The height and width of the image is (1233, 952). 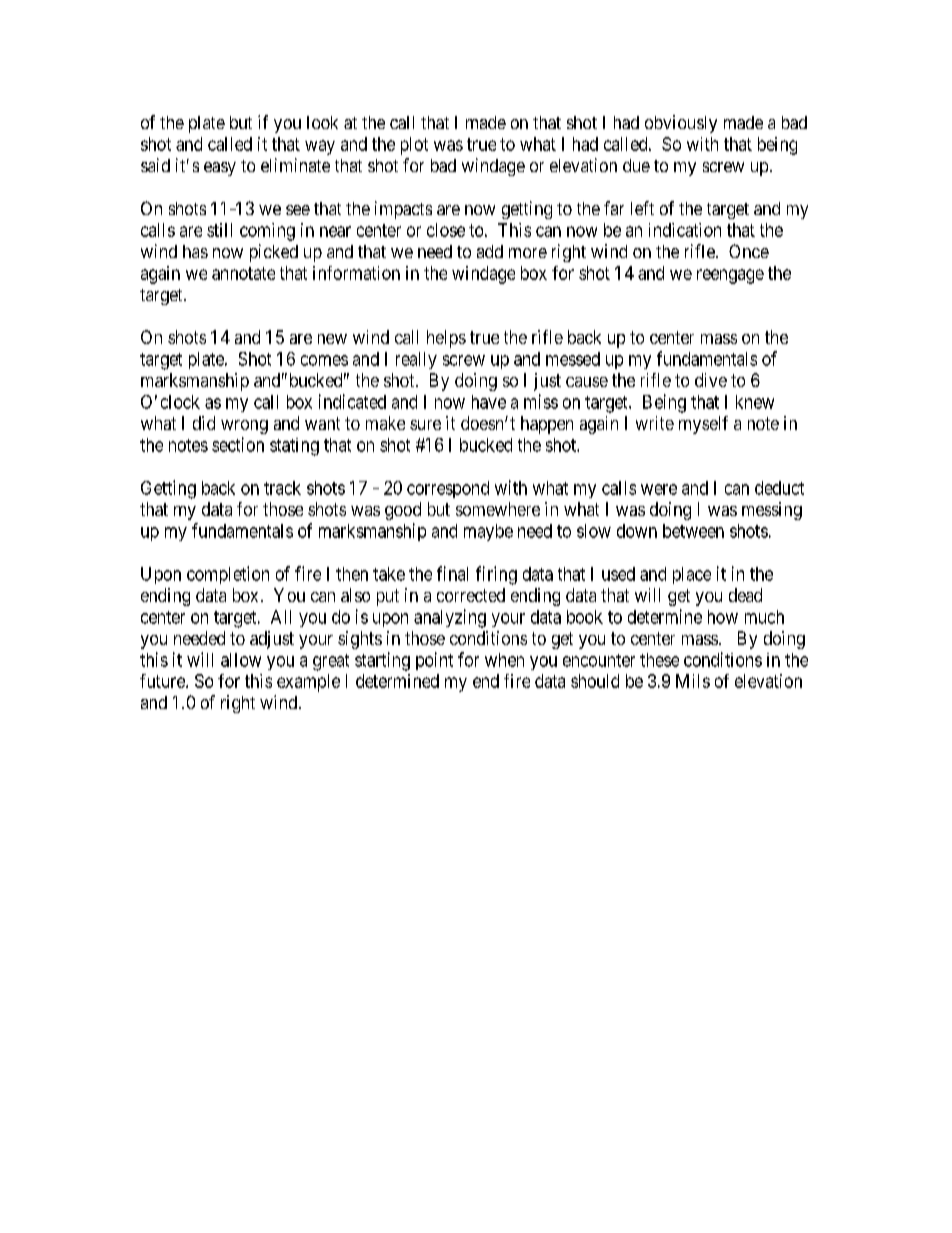 What do you see at coordinates (241, 660) in the image?
I see `allow` at bounding box center [241, 660].
